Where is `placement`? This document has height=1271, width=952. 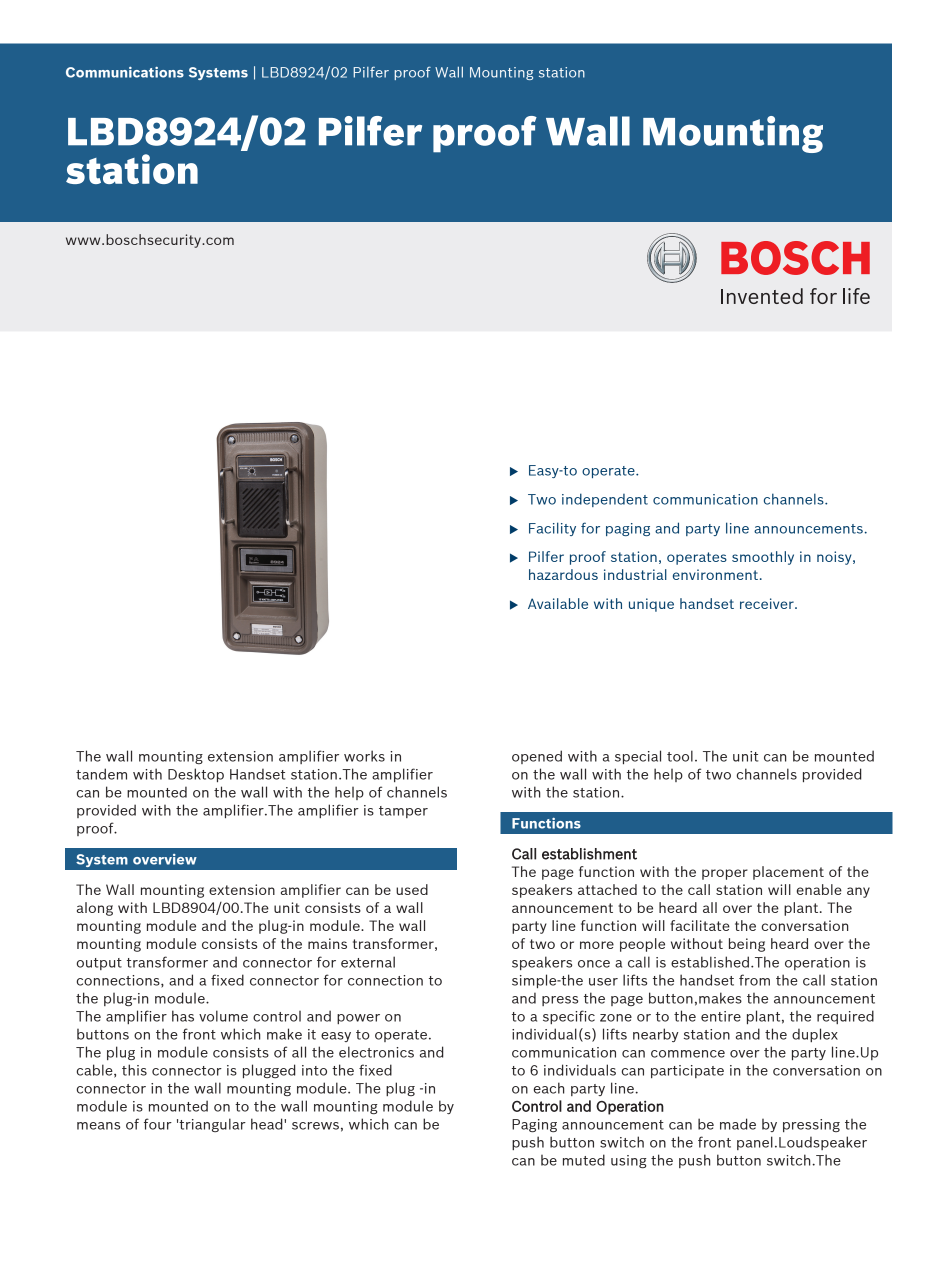
placement is located at coordinates (788, 873).
